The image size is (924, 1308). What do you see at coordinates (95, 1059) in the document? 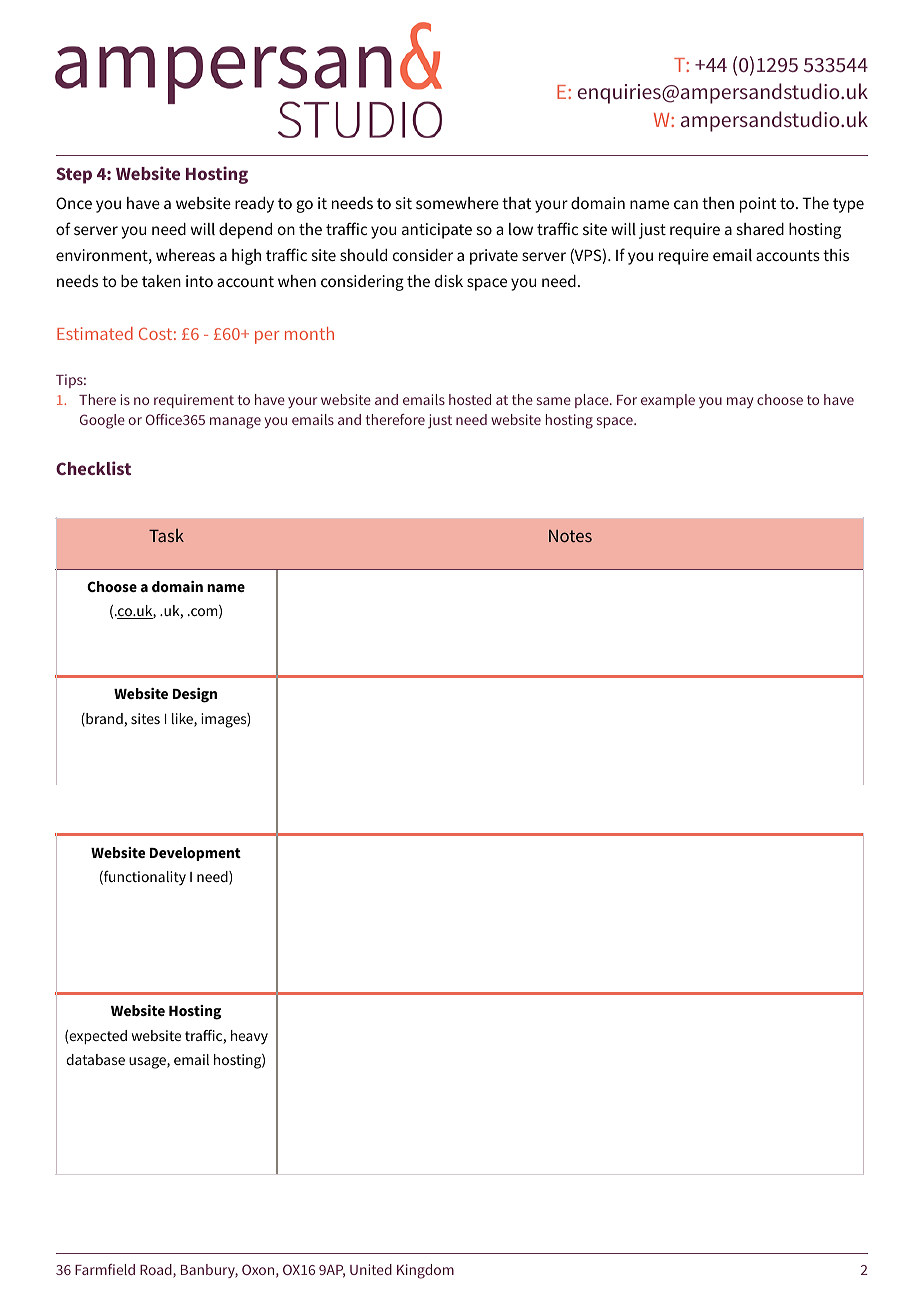
I see `database` at bounding box center [95, 1059].
